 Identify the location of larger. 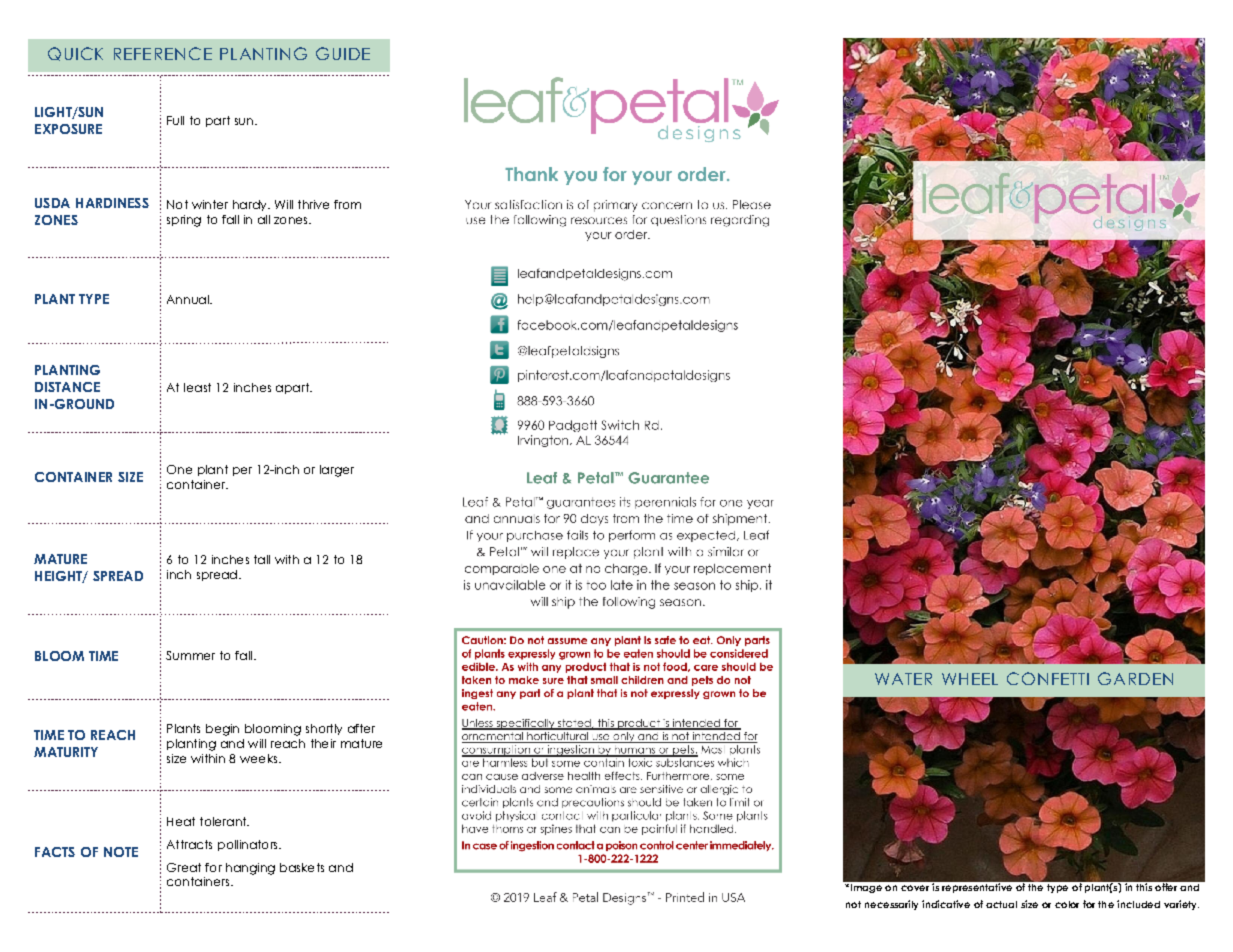
(337, 471).
